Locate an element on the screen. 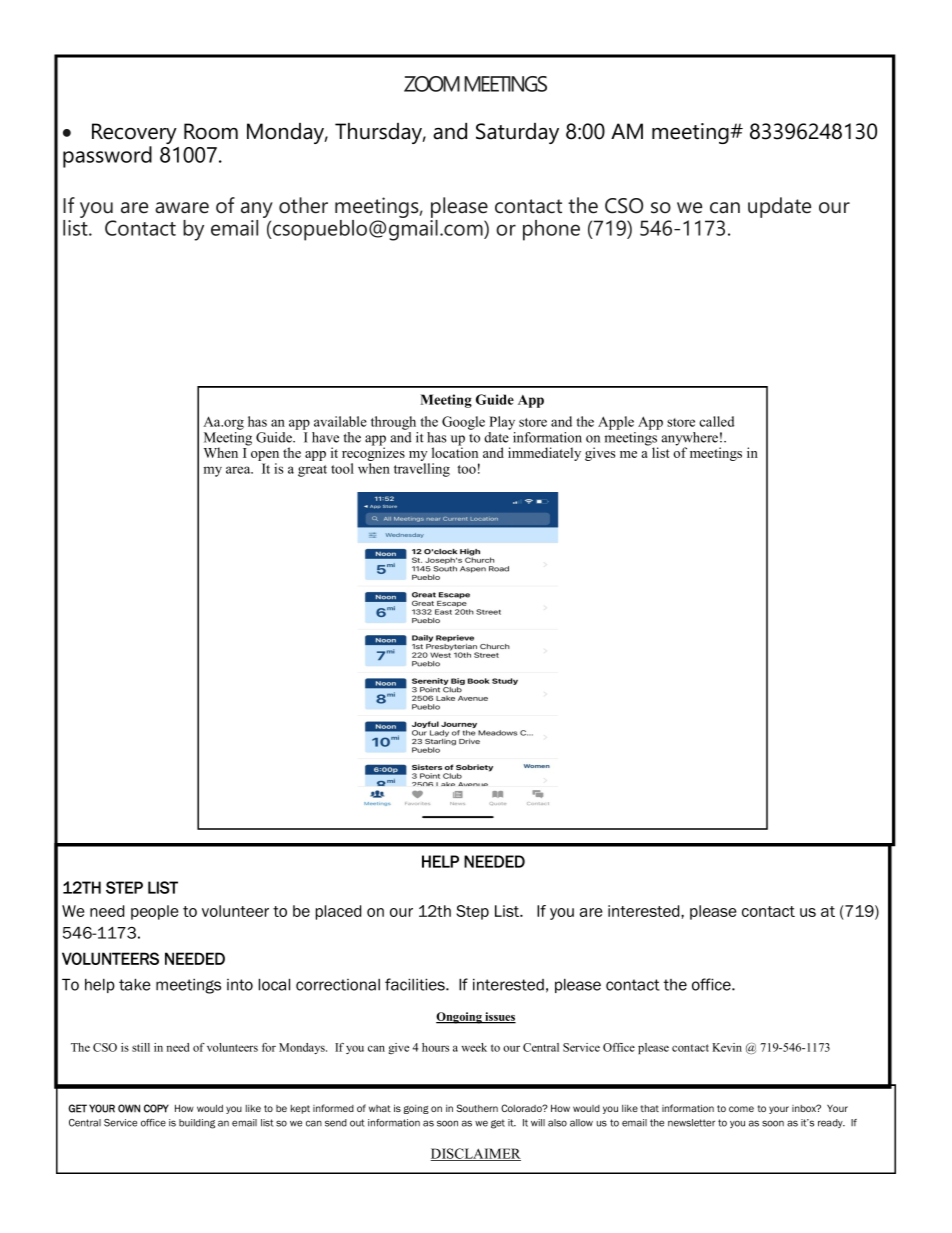  people is located at coordinates (154, 912).
